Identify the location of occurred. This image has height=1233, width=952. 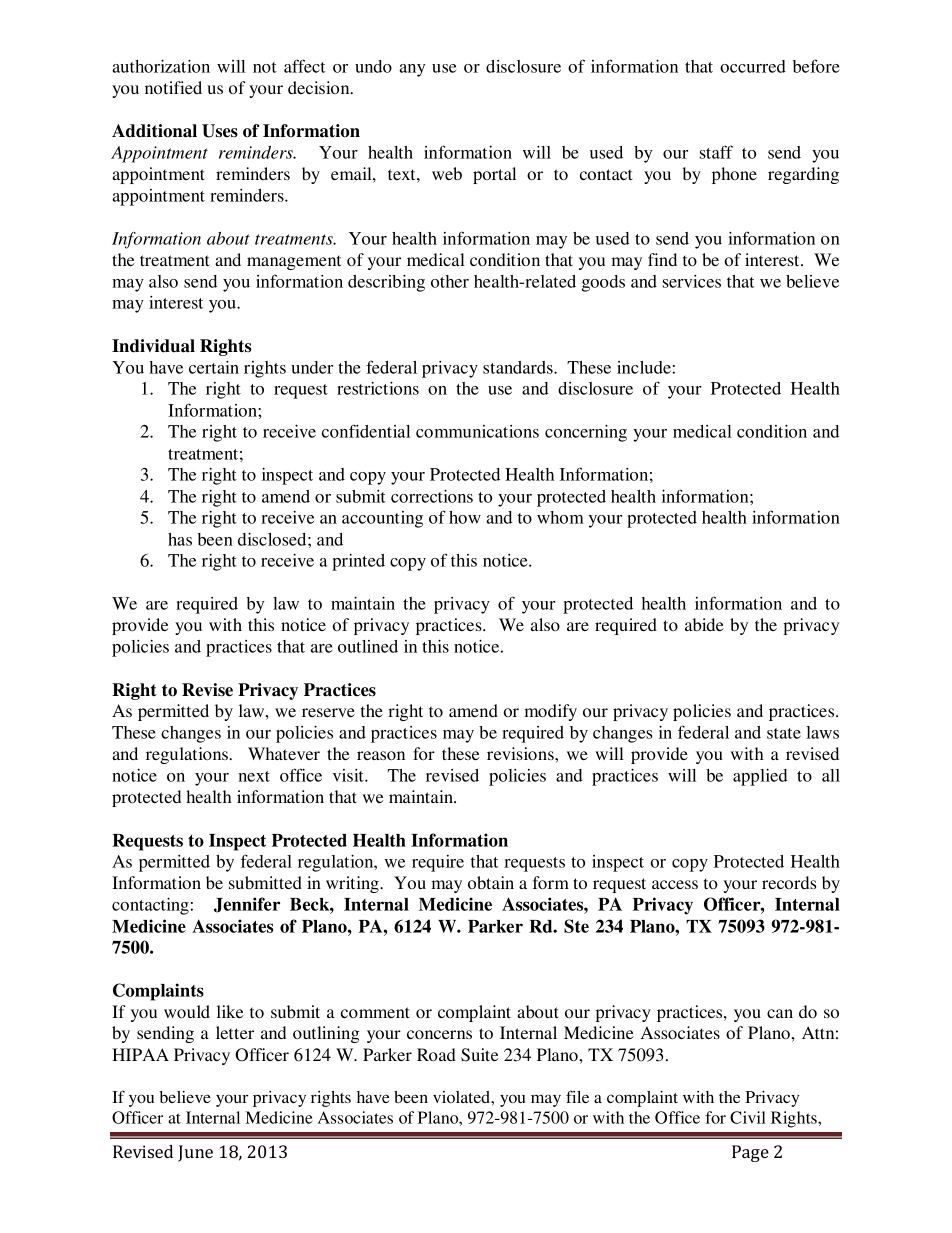
(753, 66).
